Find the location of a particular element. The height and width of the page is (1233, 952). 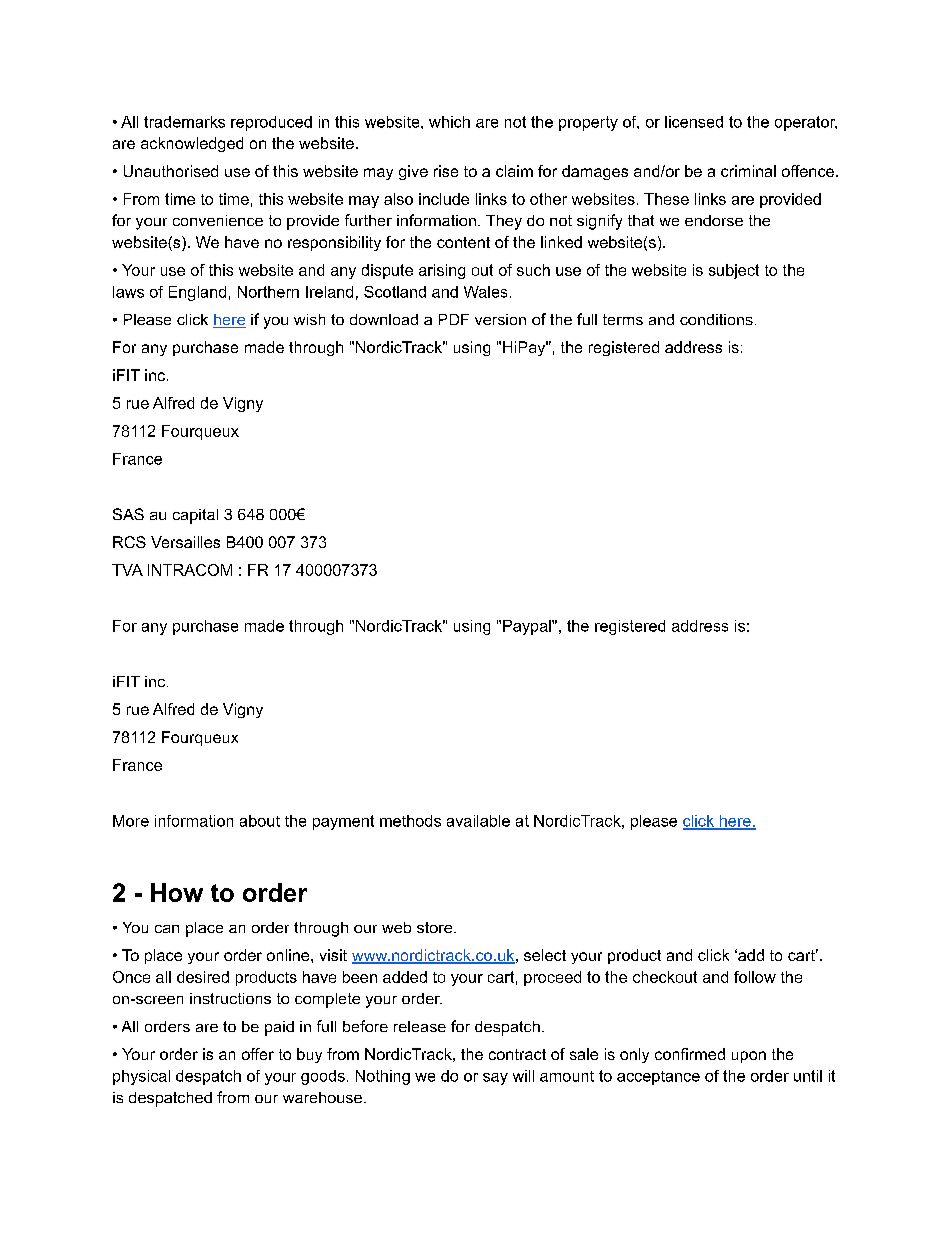

criminal is located at coordinates (748, 171).
